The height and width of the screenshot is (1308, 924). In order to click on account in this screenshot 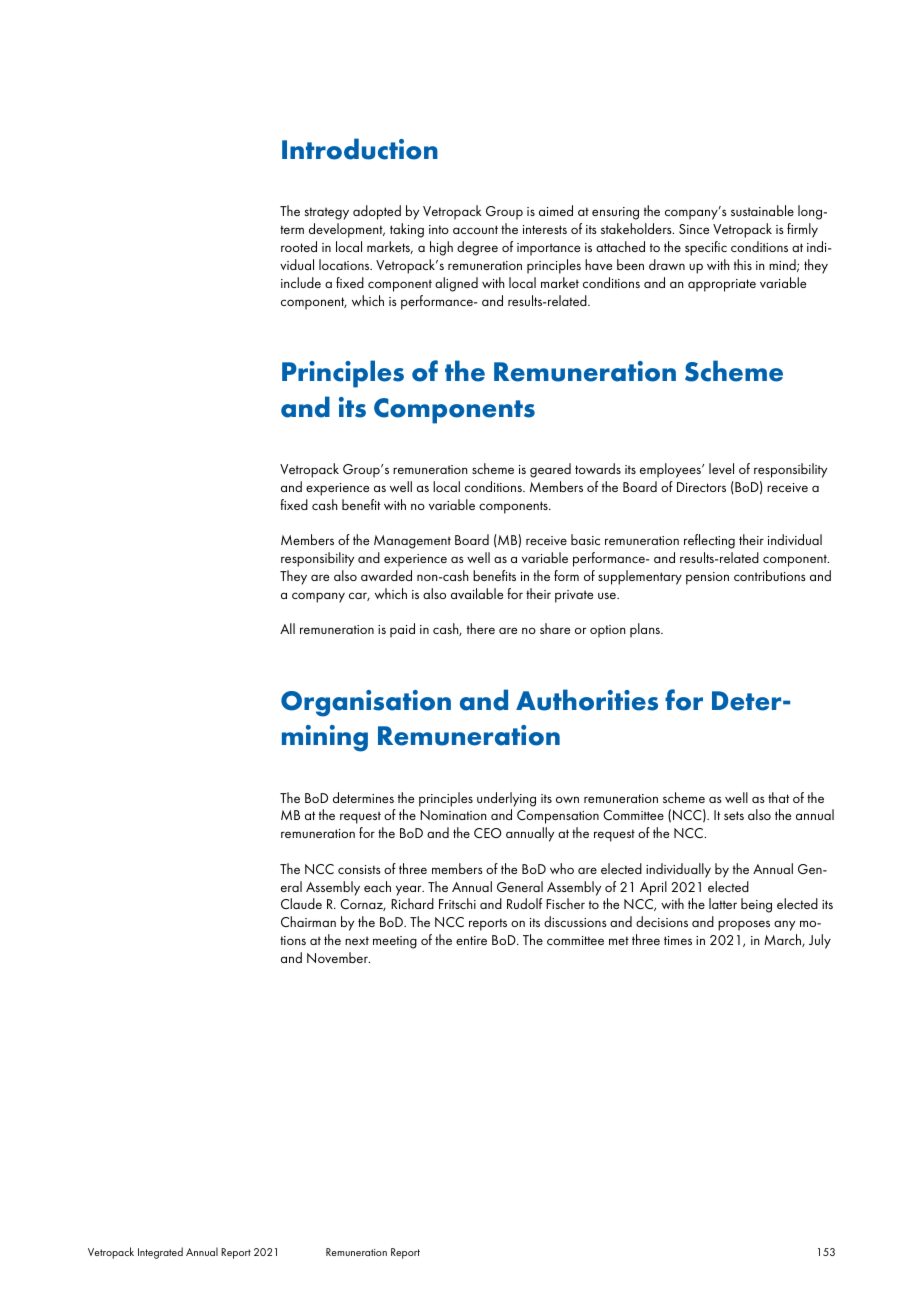, I will do `click(475, 229)`.
